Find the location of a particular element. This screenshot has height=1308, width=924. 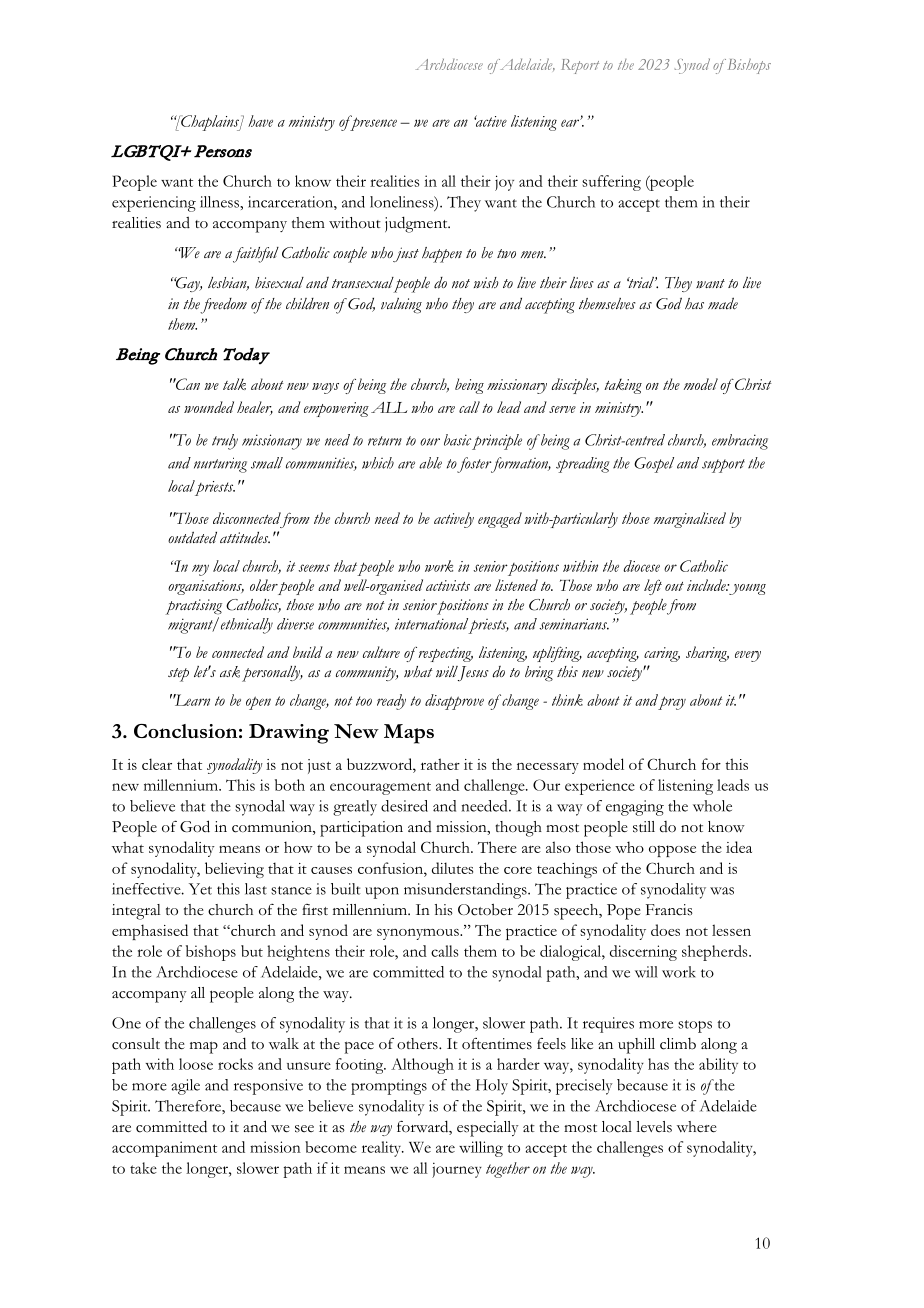

left is located at coordinates (653, 587).
